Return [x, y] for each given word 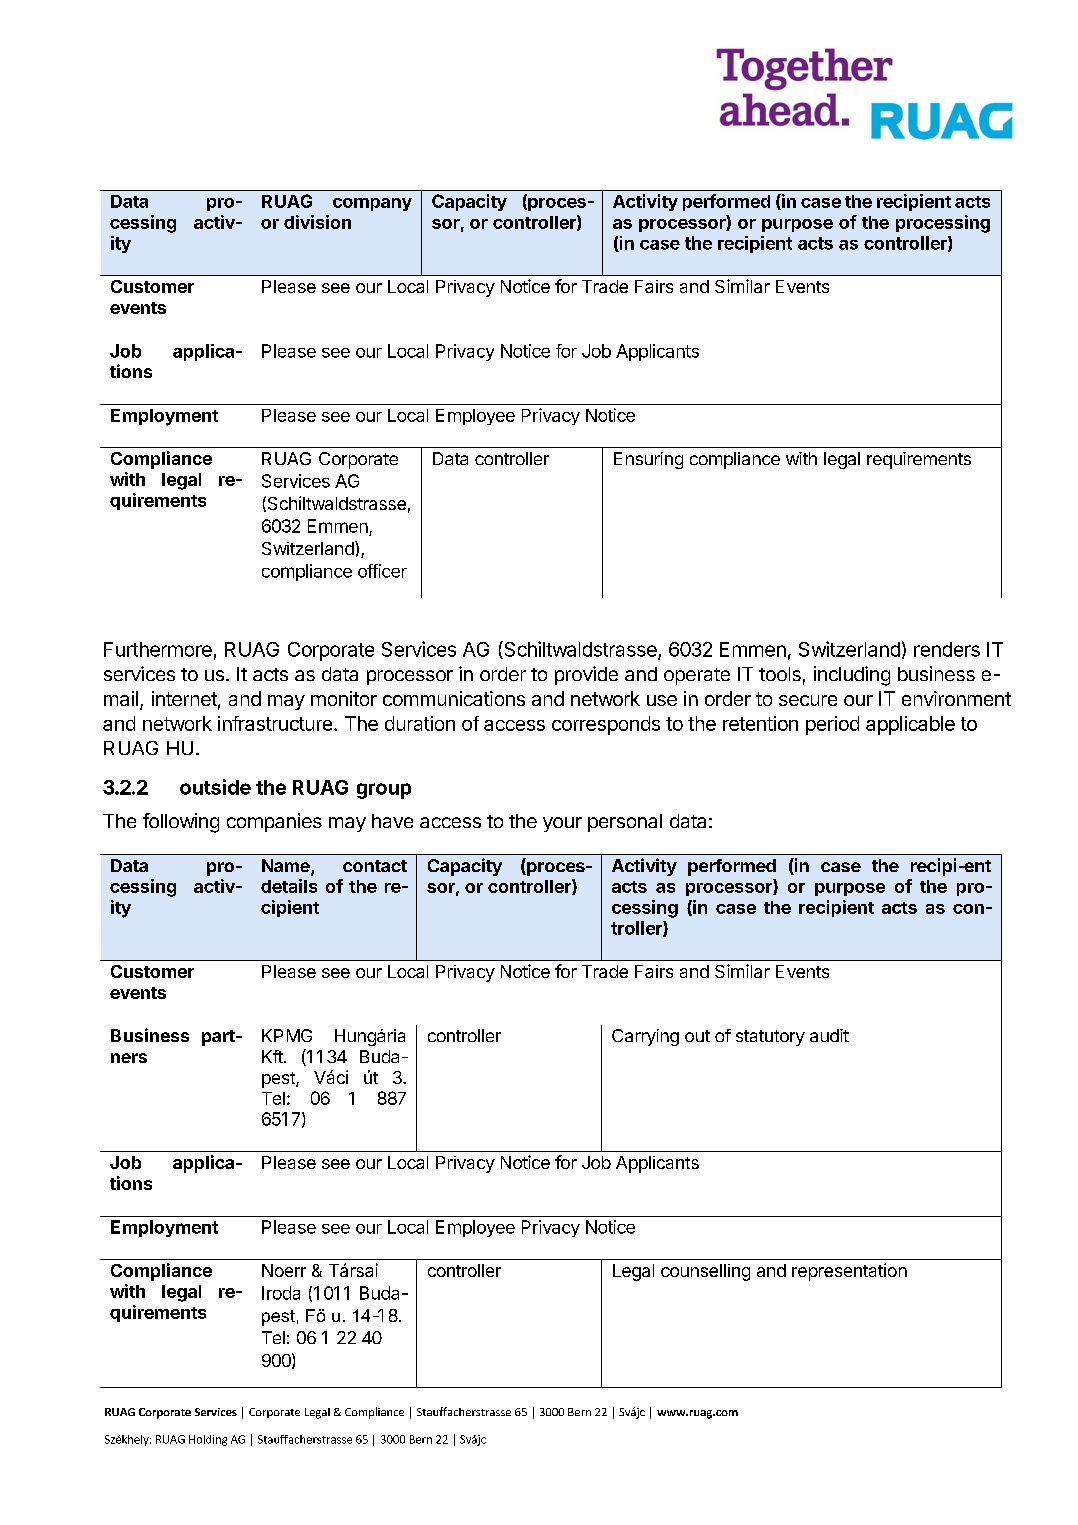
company [372, 204]
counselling [705, 1272]
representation [849, 1272]
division [317, 222]
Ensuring [648, 460]
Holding [208, 1440]
